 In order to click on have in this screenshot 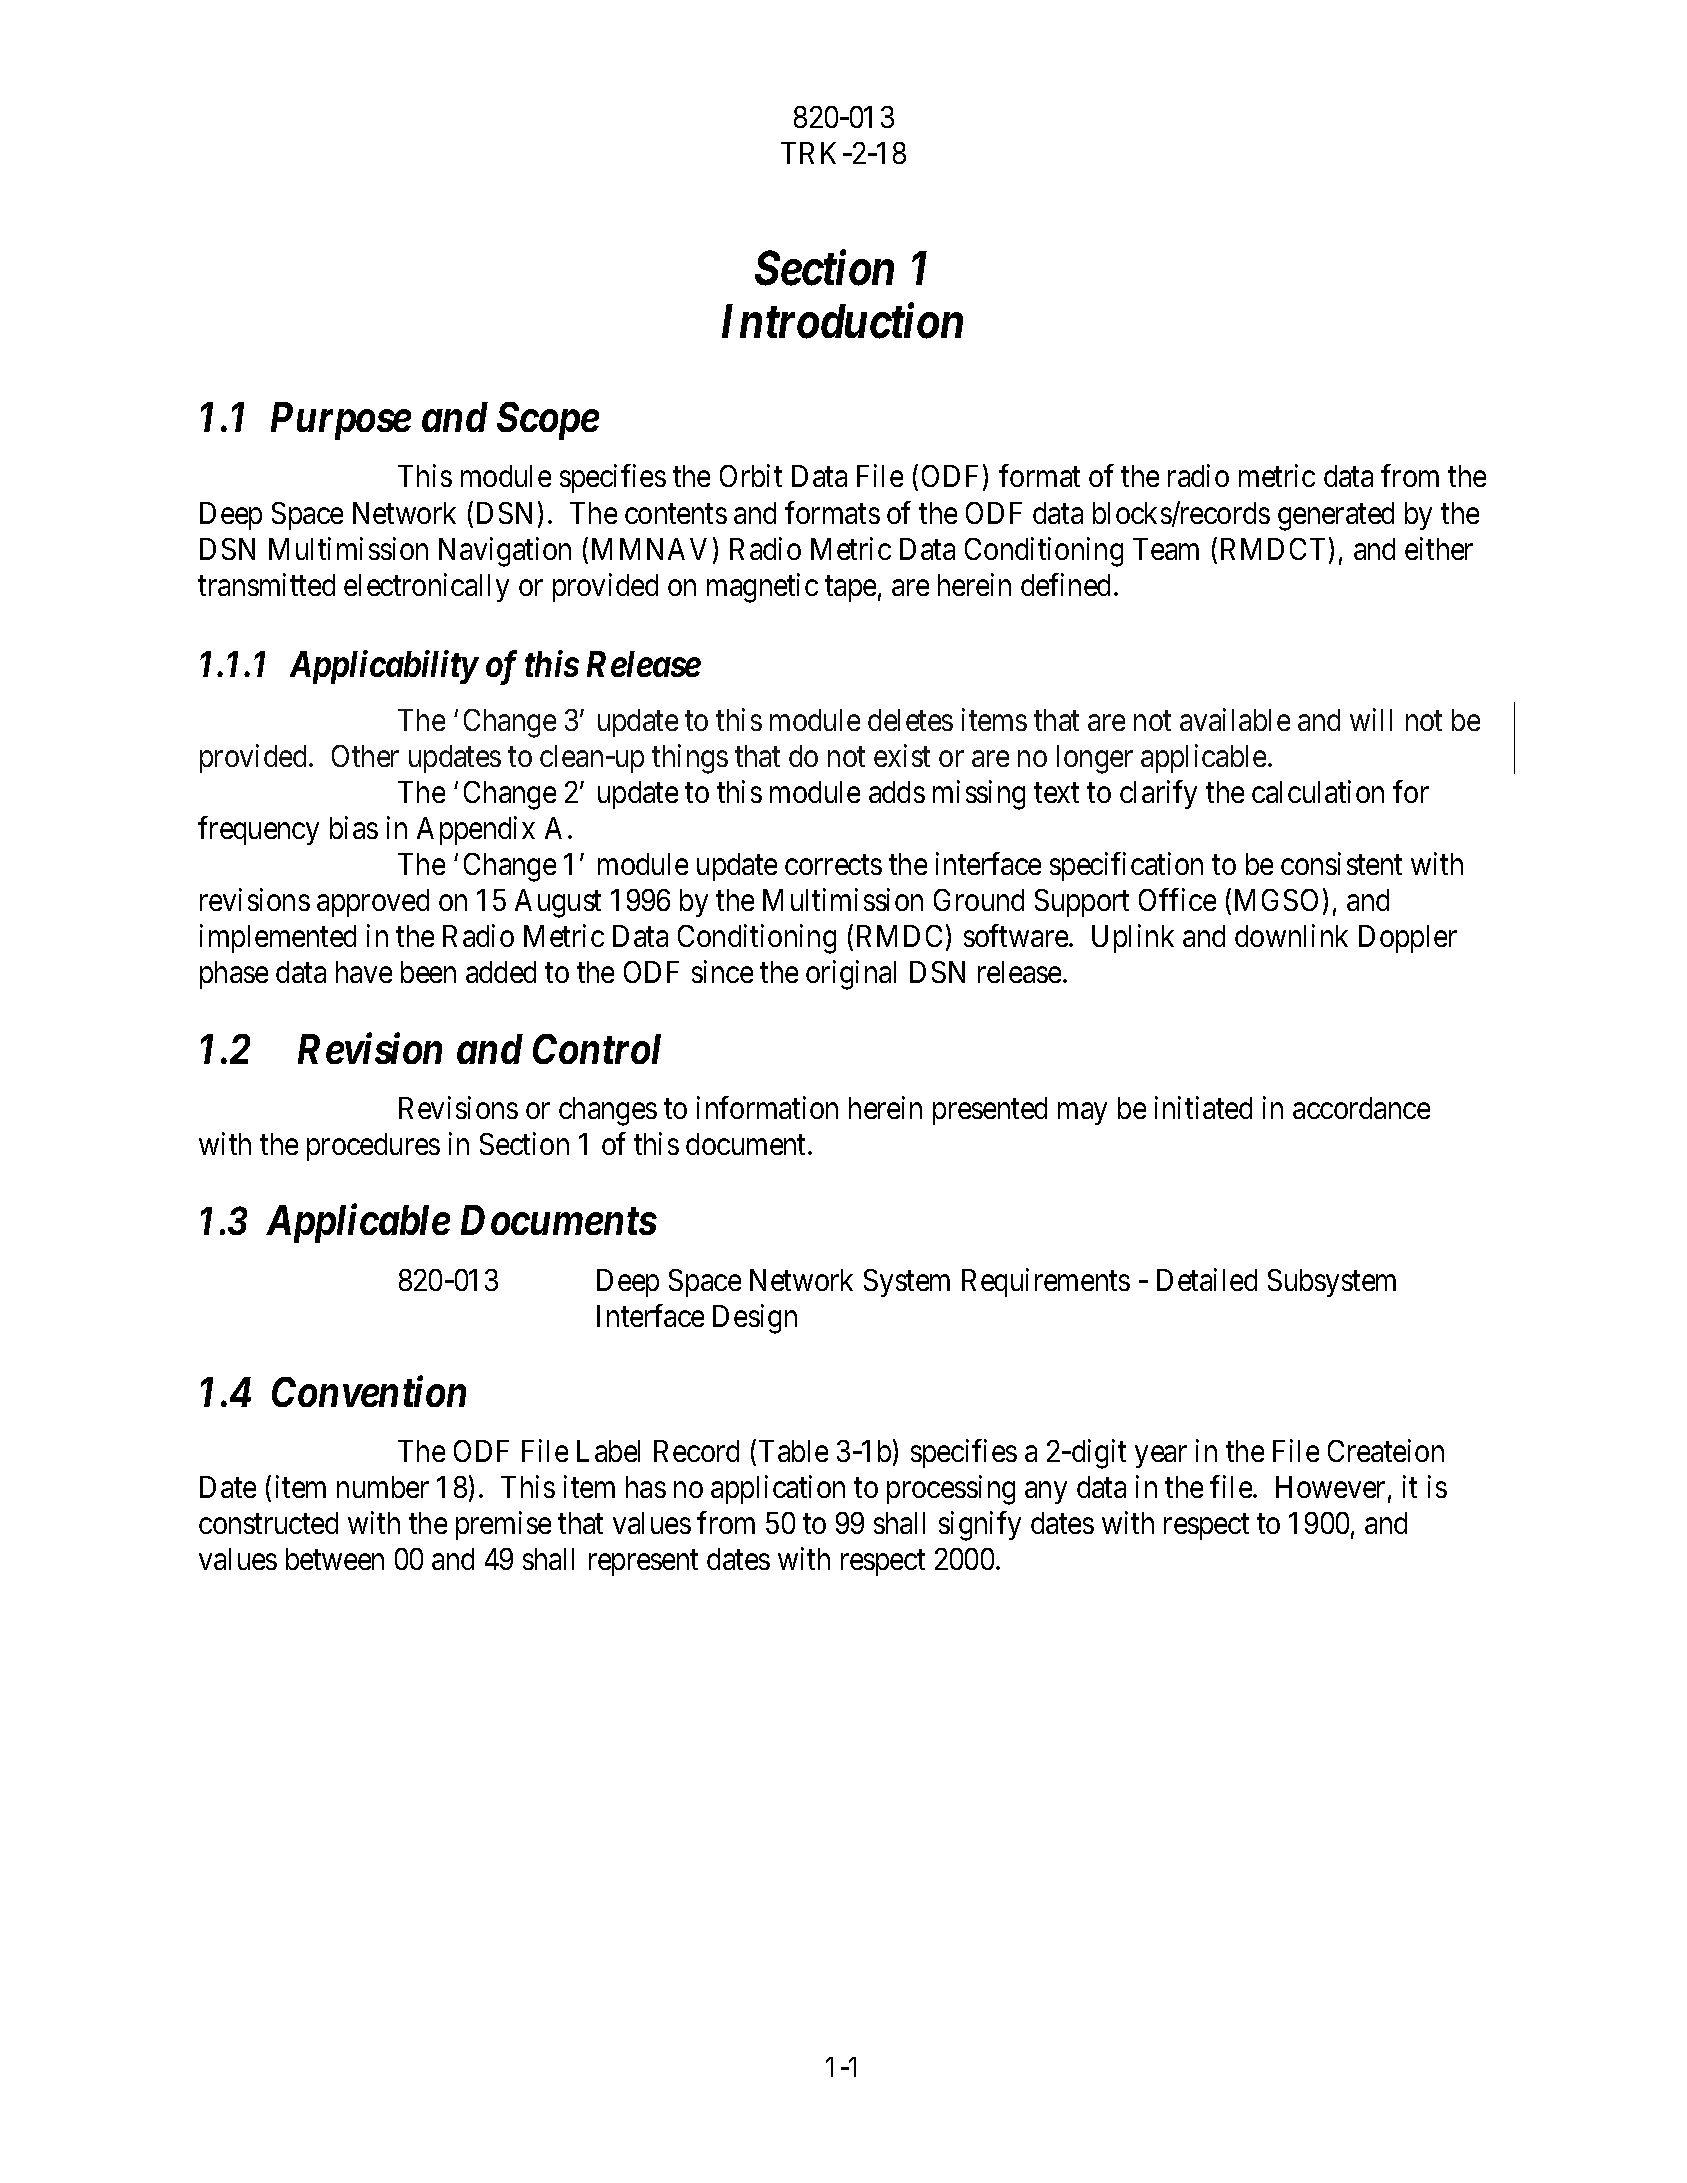, I will do `click(364, 972)`.
